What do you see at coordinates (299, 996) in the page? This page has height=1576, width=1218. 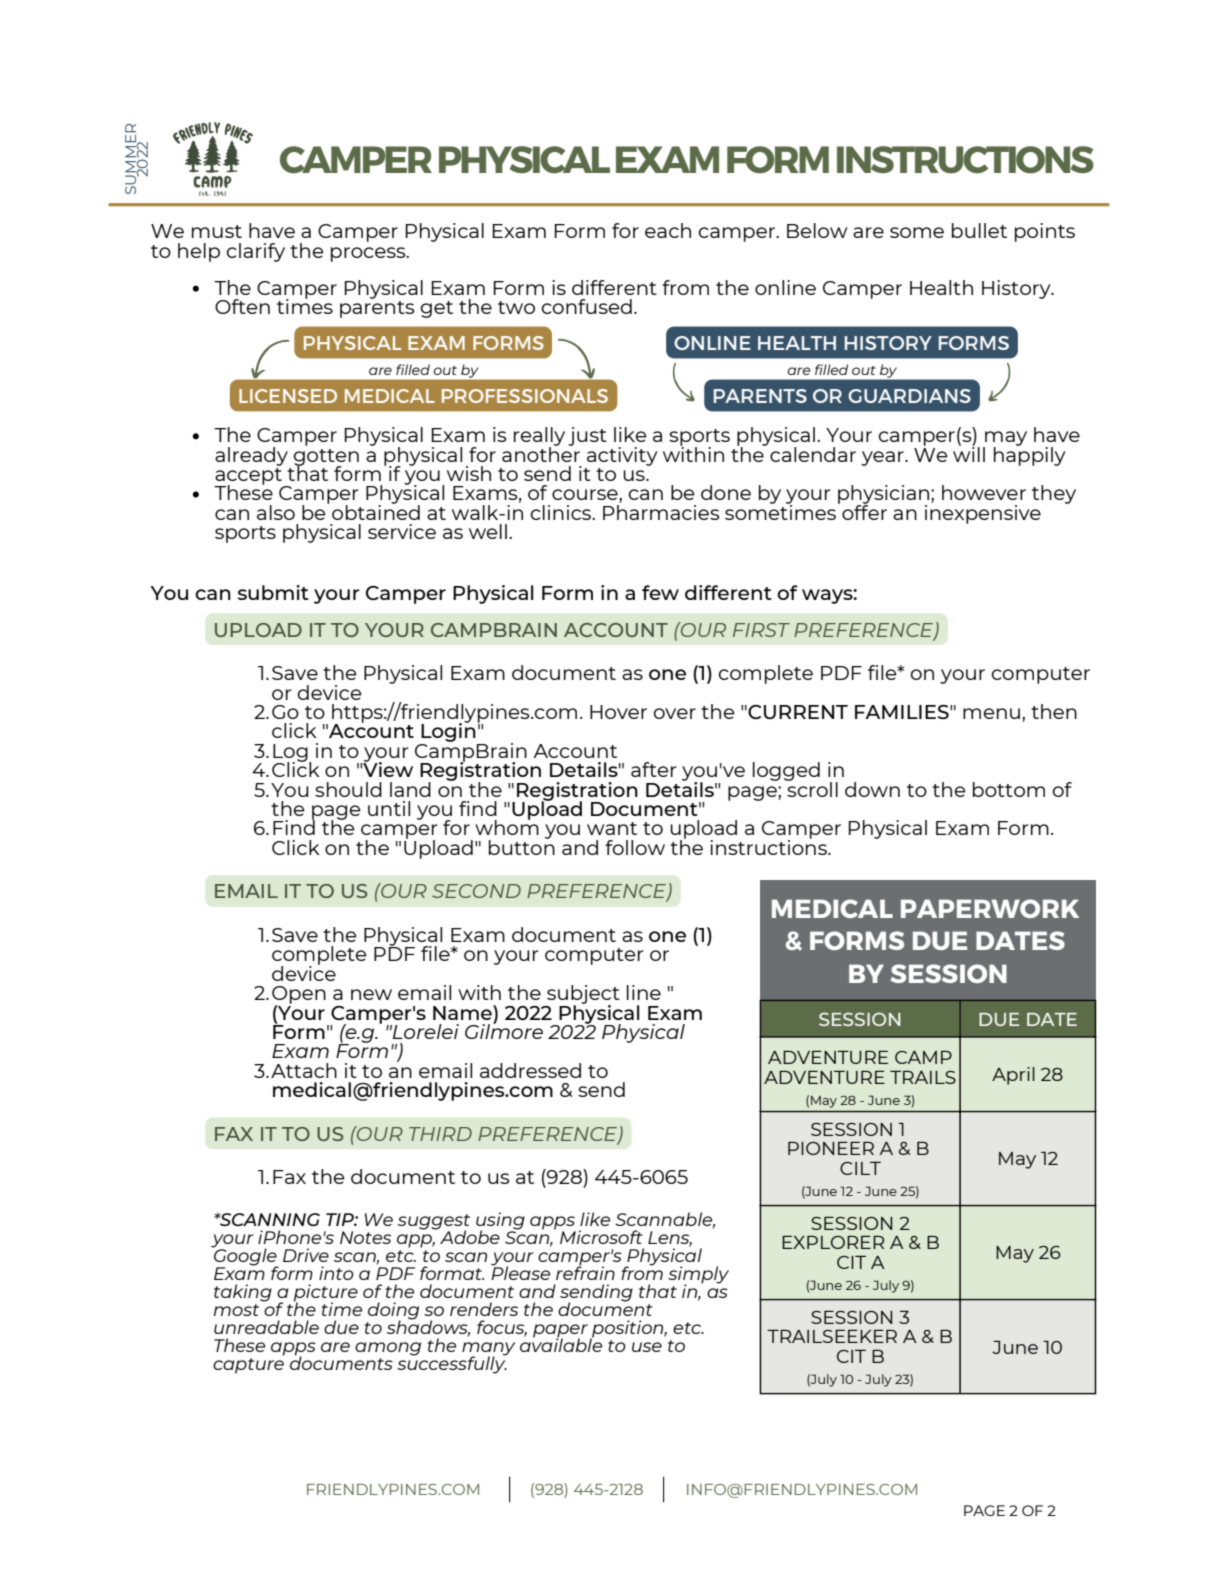 I see `Open` at bounding box center [299, 996].
